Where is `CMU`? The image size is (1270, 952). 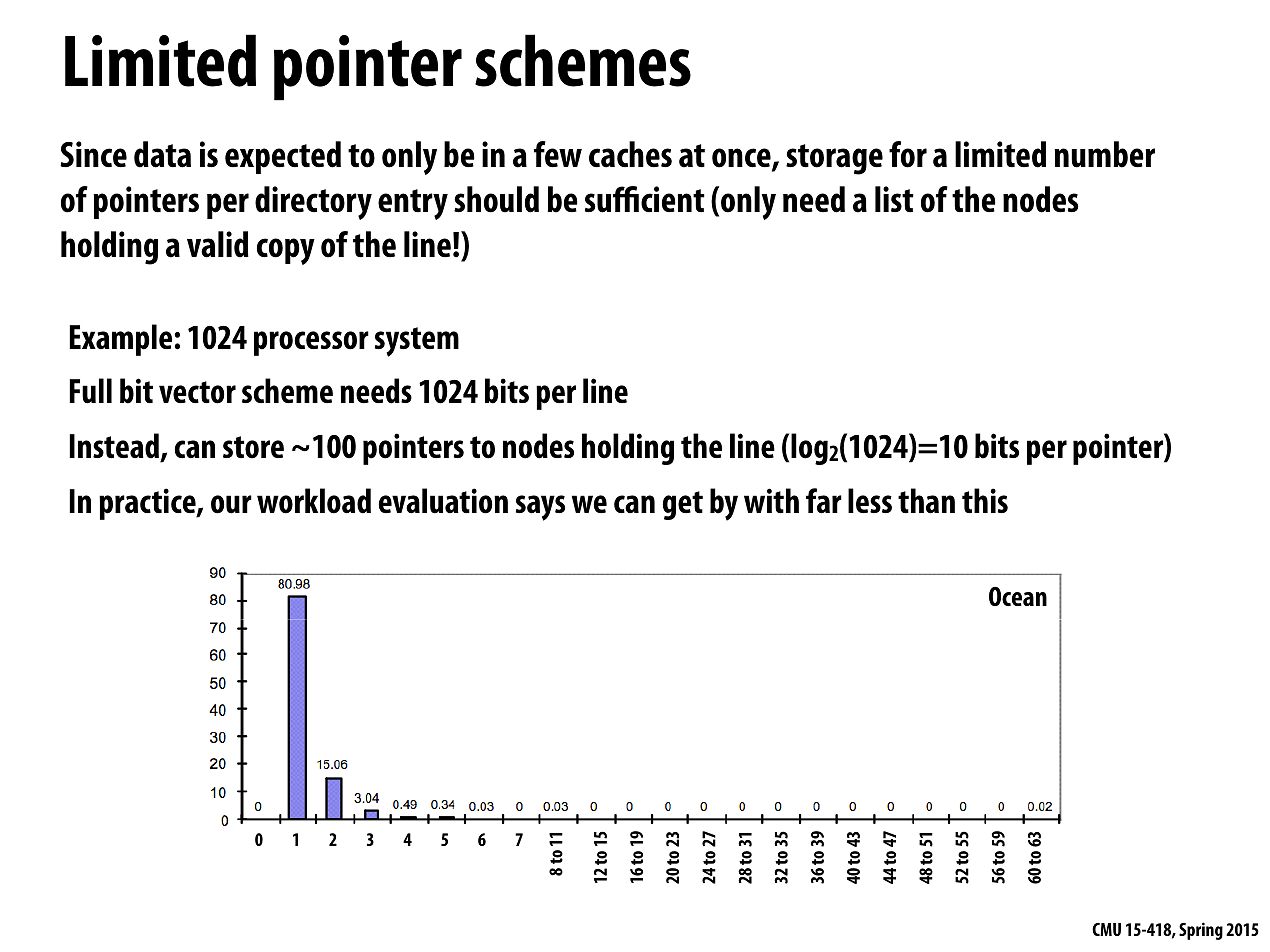
CMU is located at coordinates (1106, 929).
